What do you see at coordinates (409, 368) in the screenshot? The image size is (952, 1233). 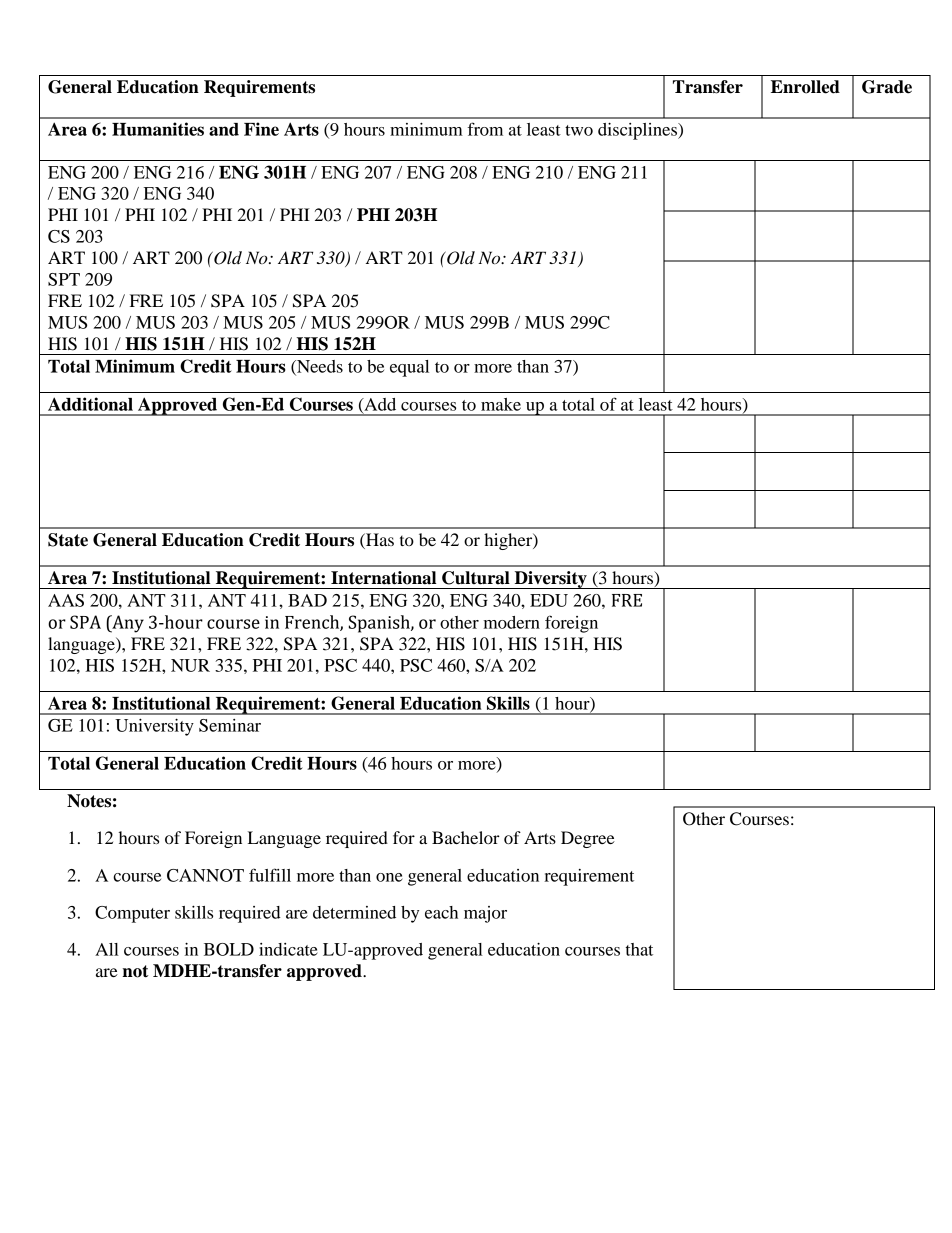 I see `equal` at bounding box center [409, 368].
